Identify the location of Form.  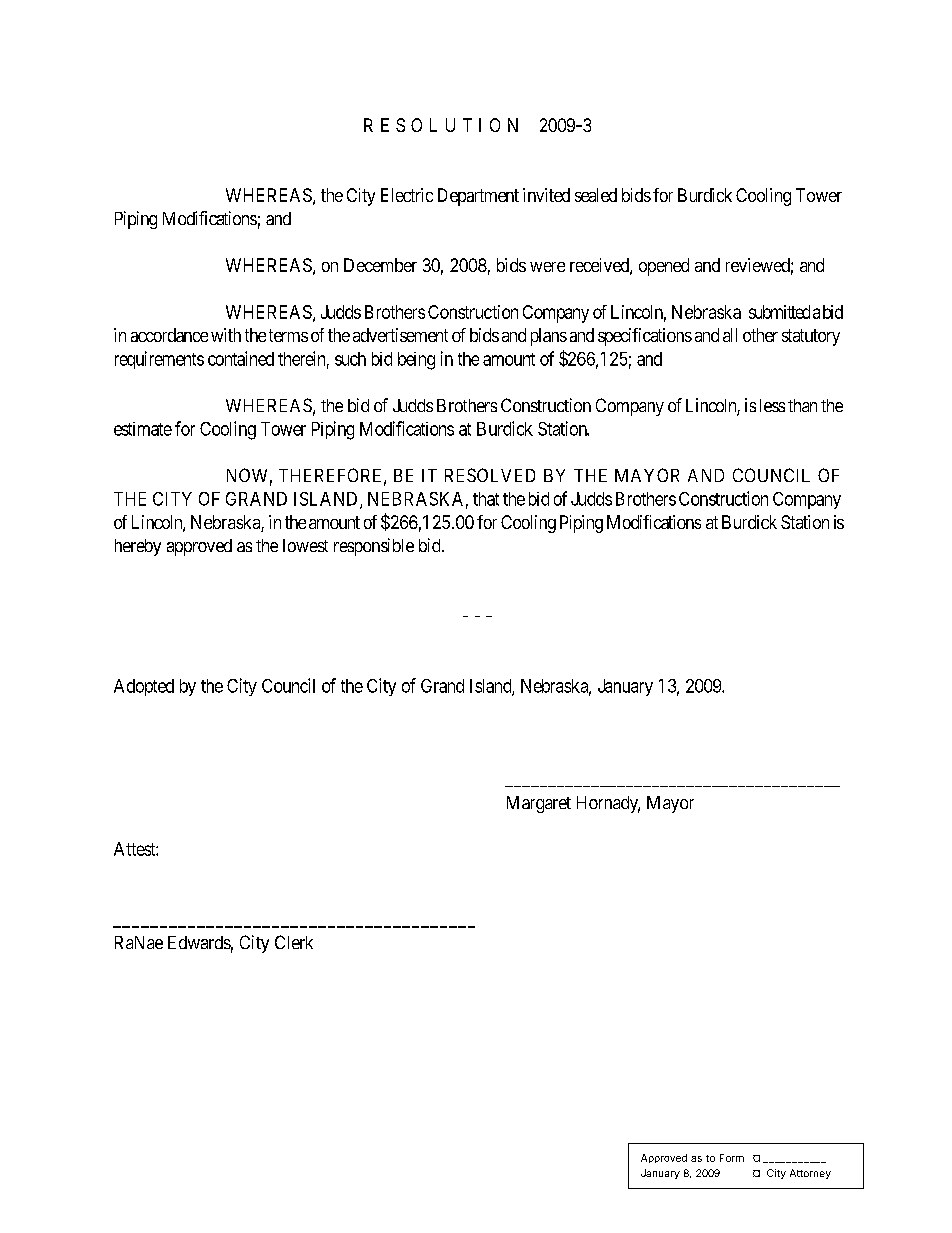
(732, 1158).
